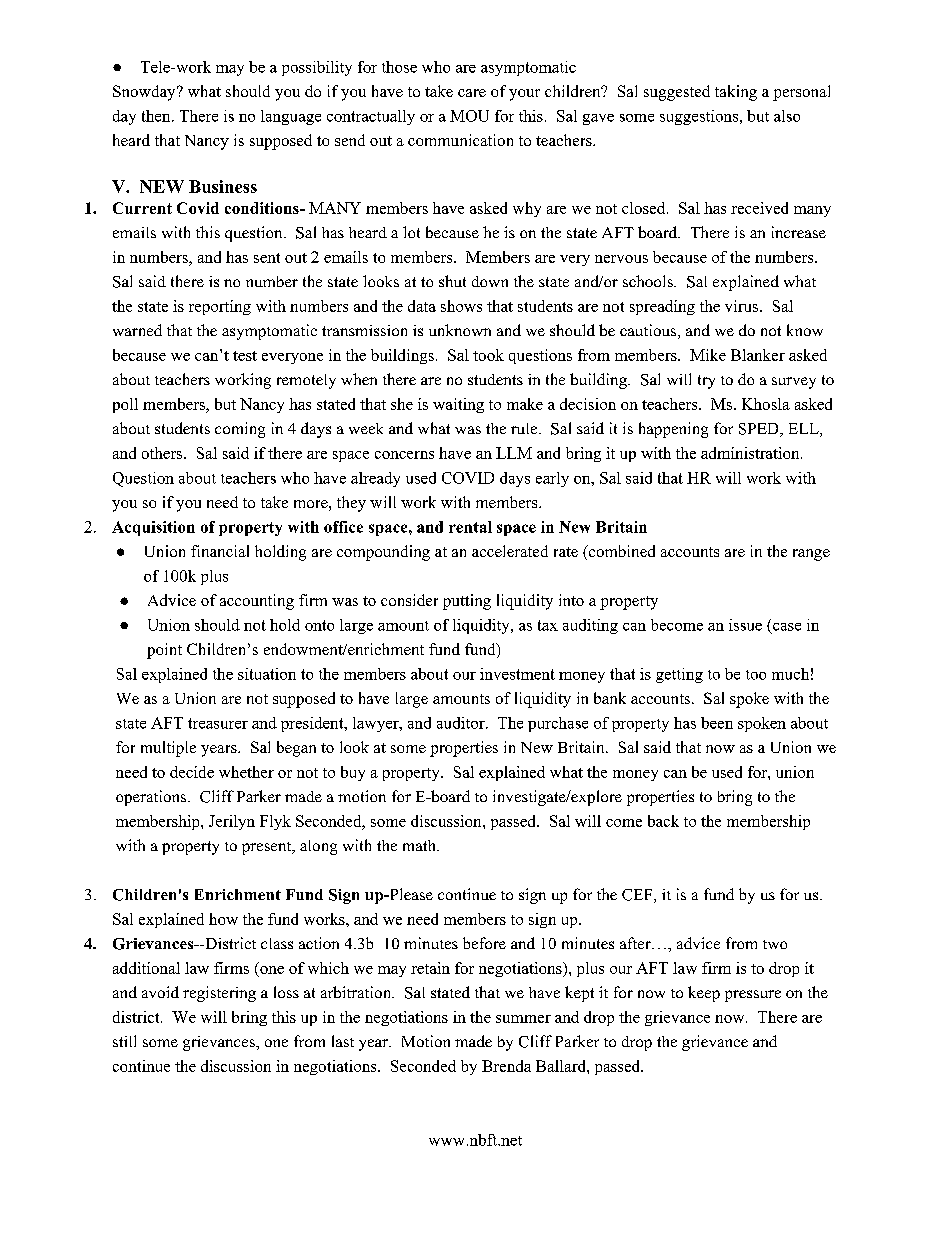 This page has width=952, height=1233. I want to click on registering, so click(219, 994).
